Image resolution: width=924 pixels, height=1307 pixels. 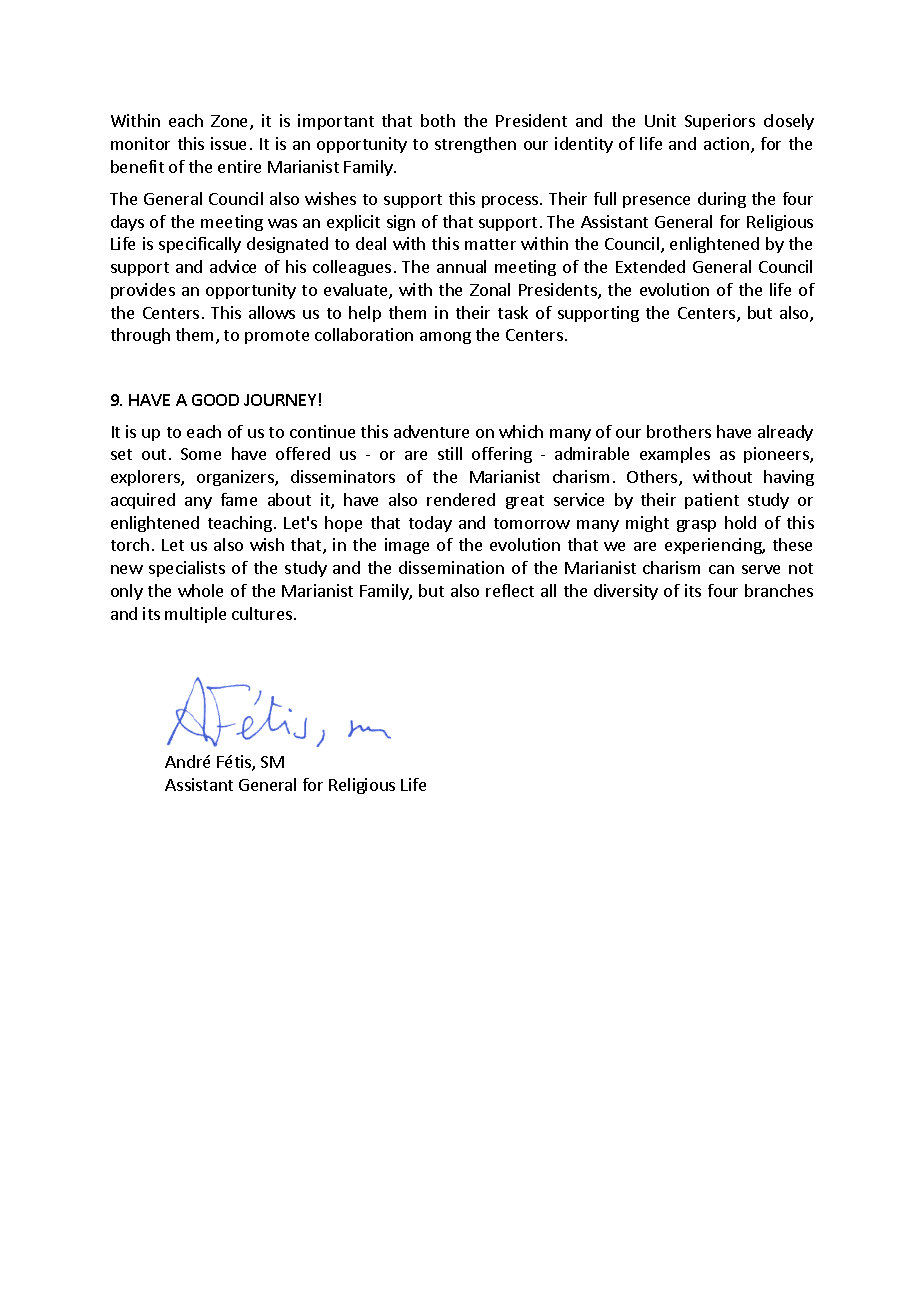 I want to click on action, so click(x=726, y=143).
